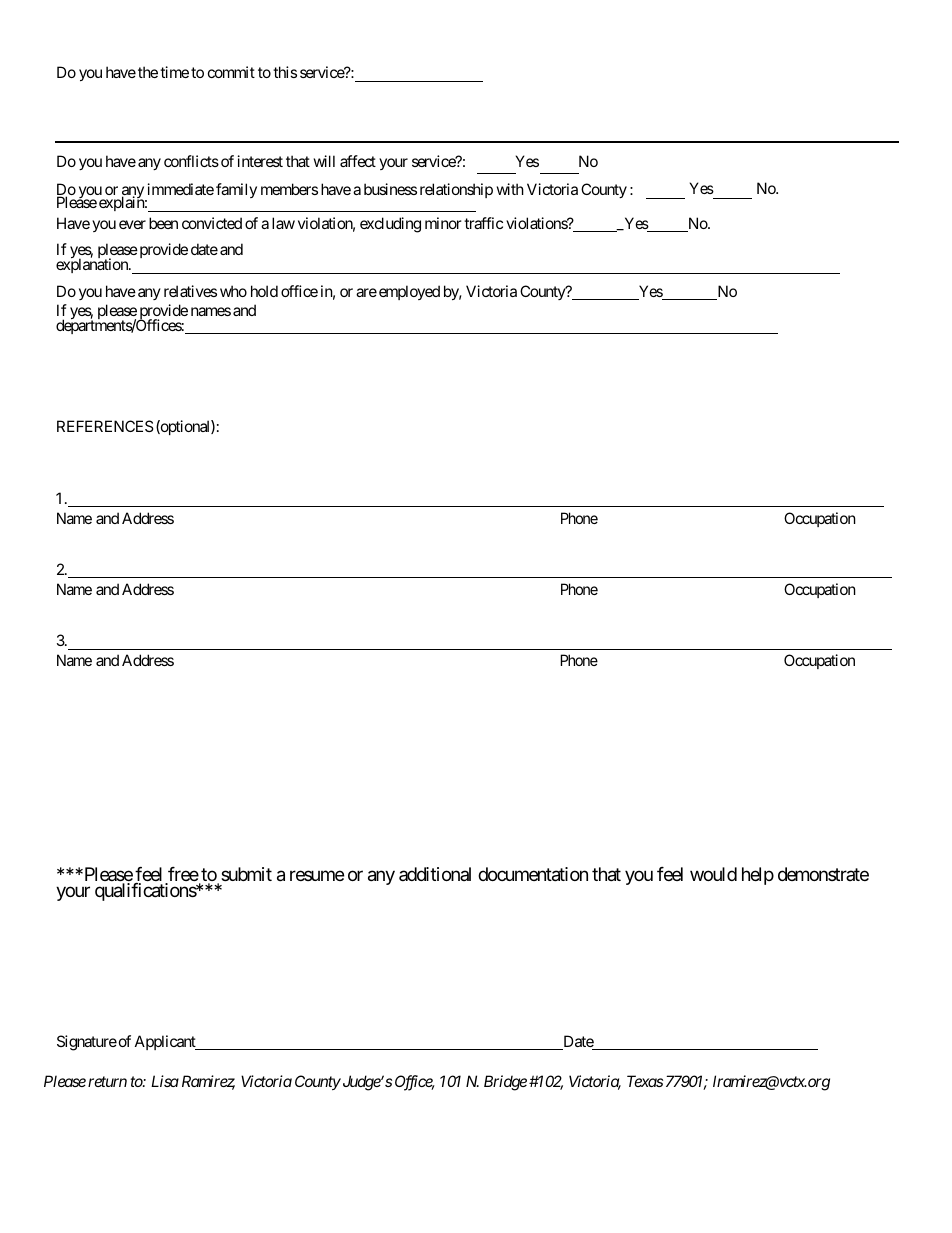 This document has height=1233, width=952. What do you see at coordinates (510, 189) in the document?
I see `with` at bounding box center [510, 189].
